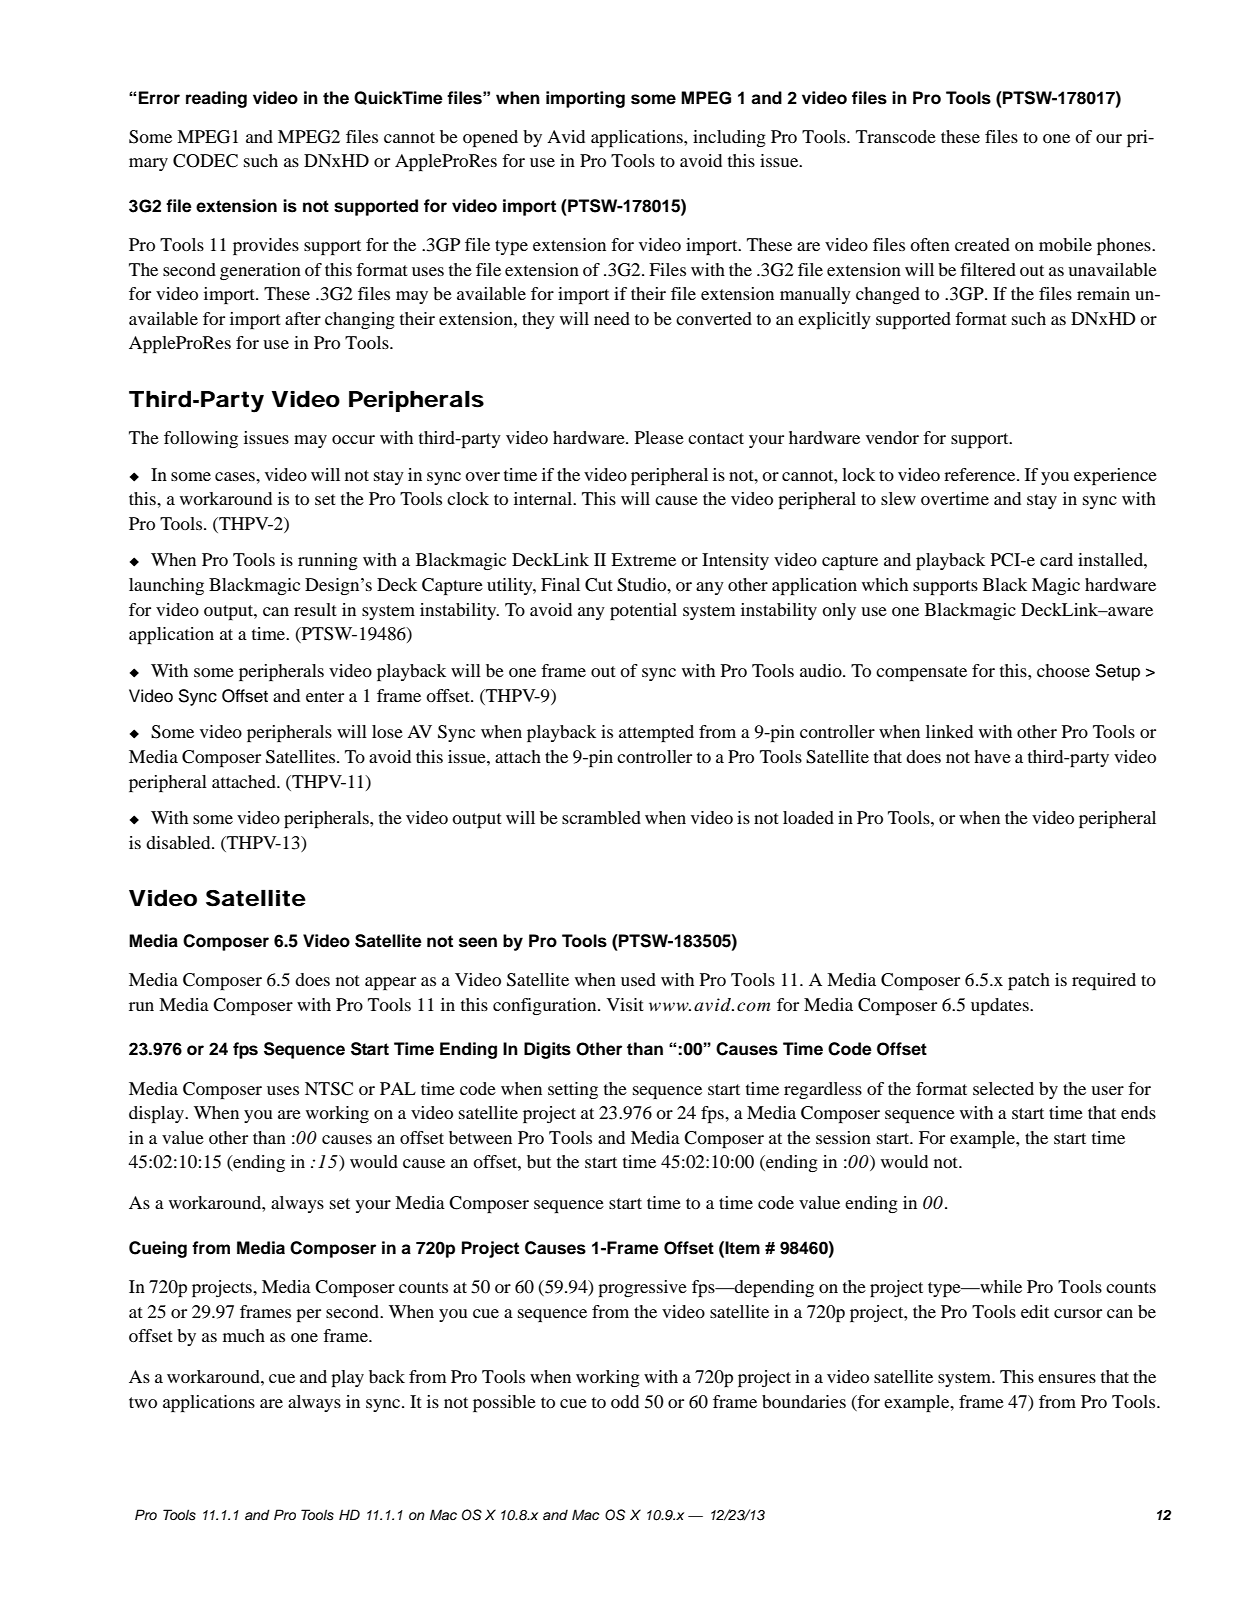 The image size is (1253, 1621). What do you see at coordinates (729, 138) in the screenshot?
I see `including` at bounding box center [729, 138].
